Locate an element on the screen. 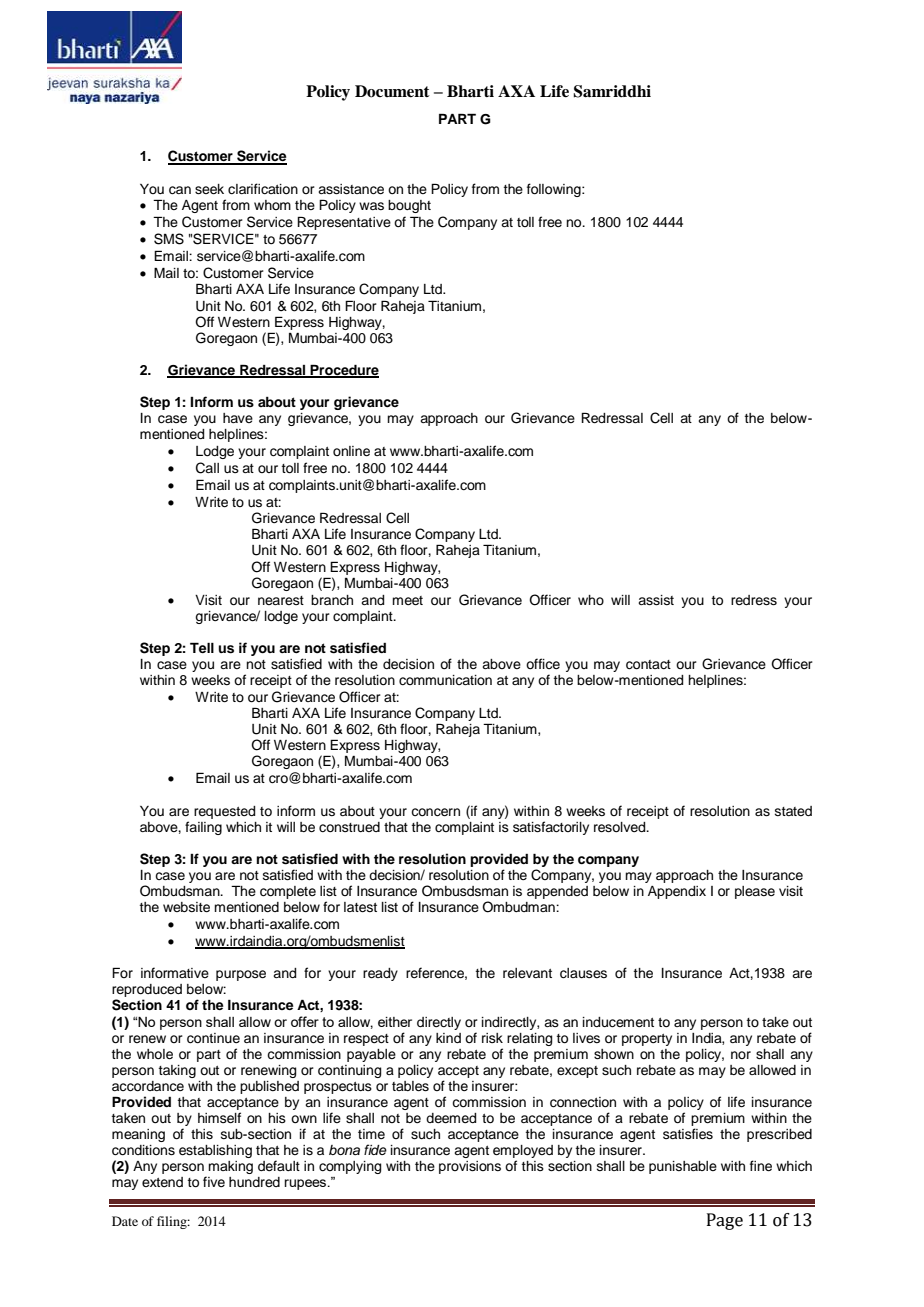 This screenshot has width=924, height=1307. Appendix is located at coordinates (677, 892).
